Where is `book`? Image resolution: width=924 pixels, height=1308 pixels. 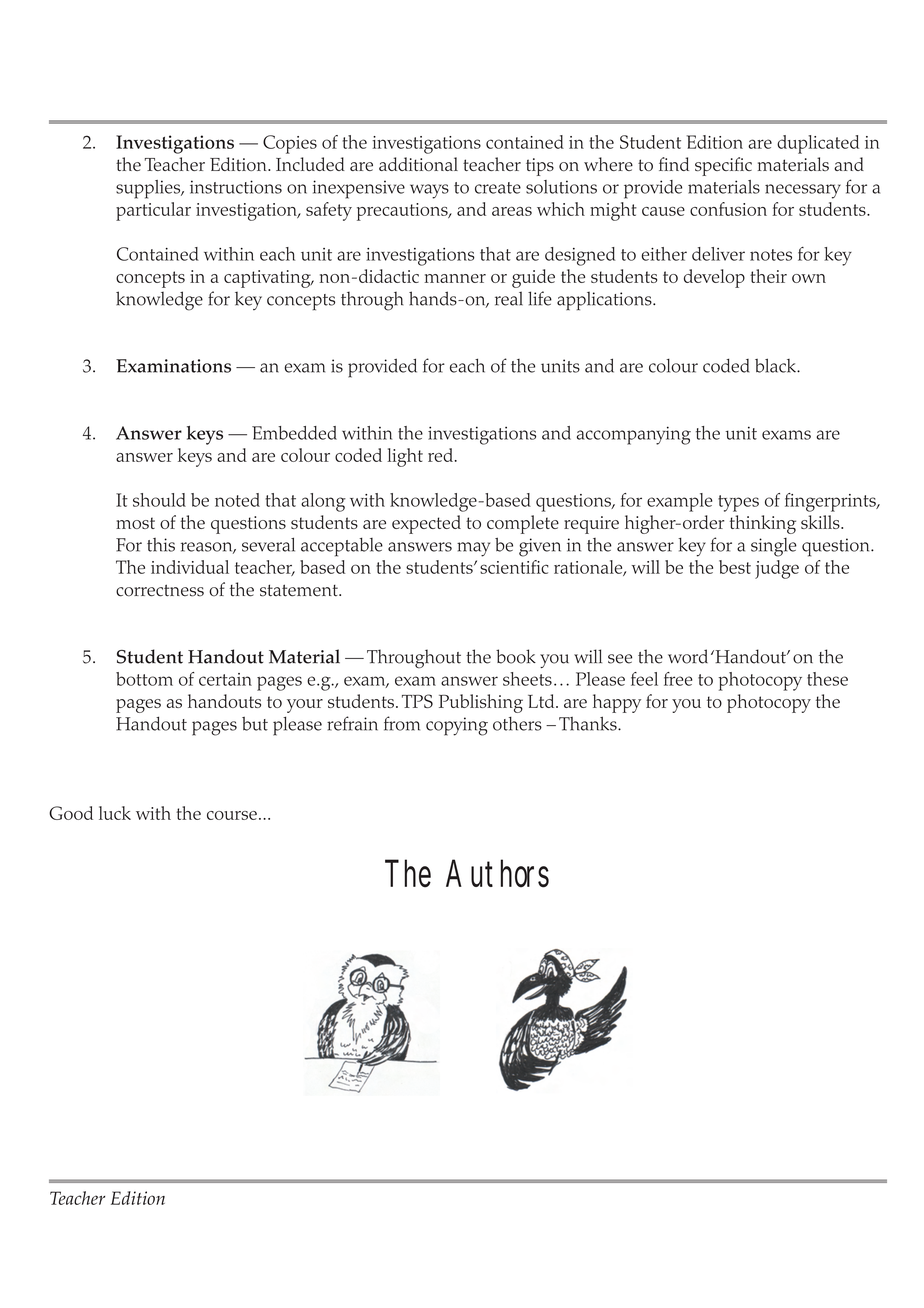
book is located at coordinates (516, 656).
